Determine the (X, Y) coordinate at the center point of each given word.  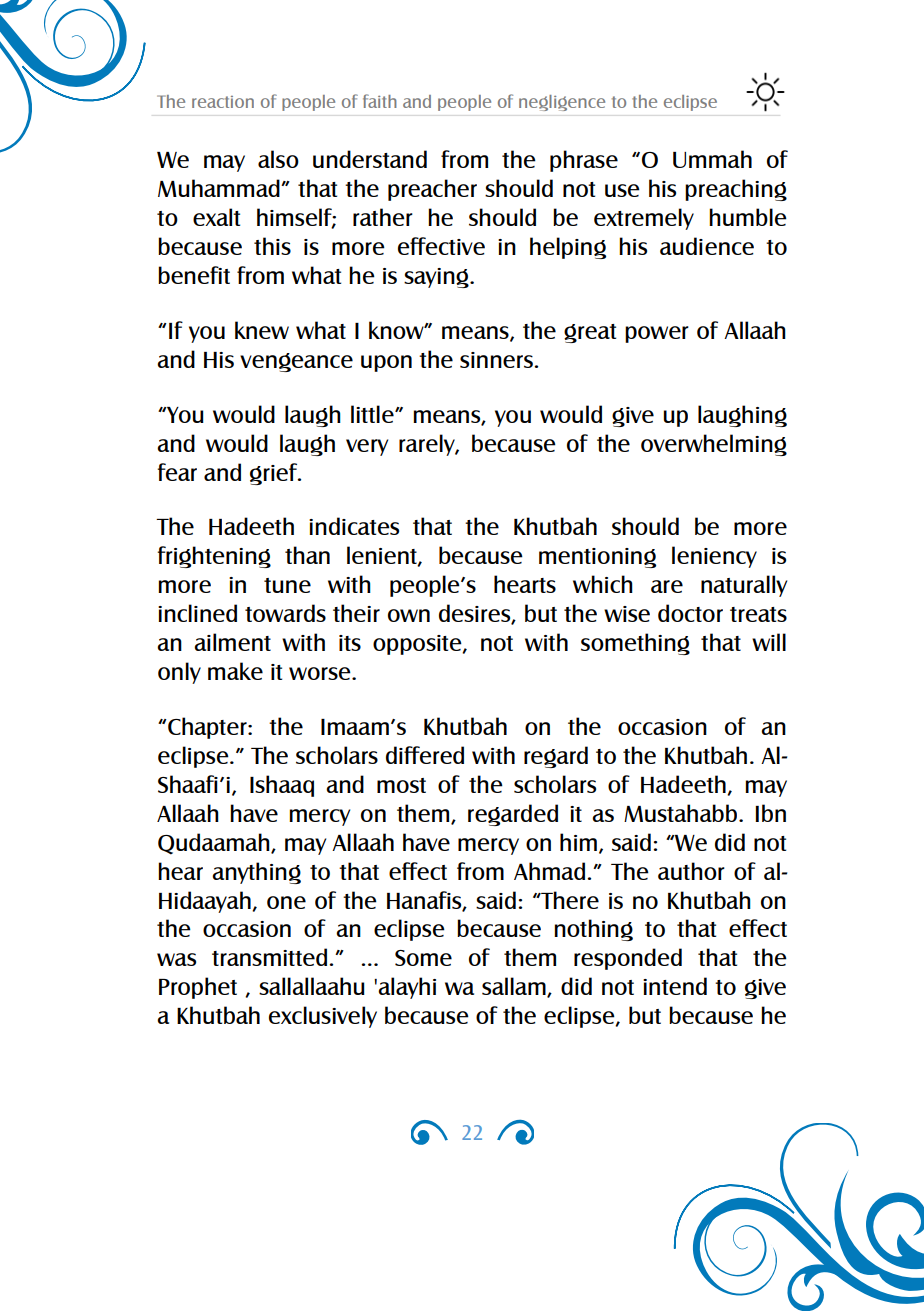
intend (675, 986)
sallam (515, 987)
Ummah (712, 159)
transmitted (271, 957)
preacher (432, 190)
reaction (223, 102)
